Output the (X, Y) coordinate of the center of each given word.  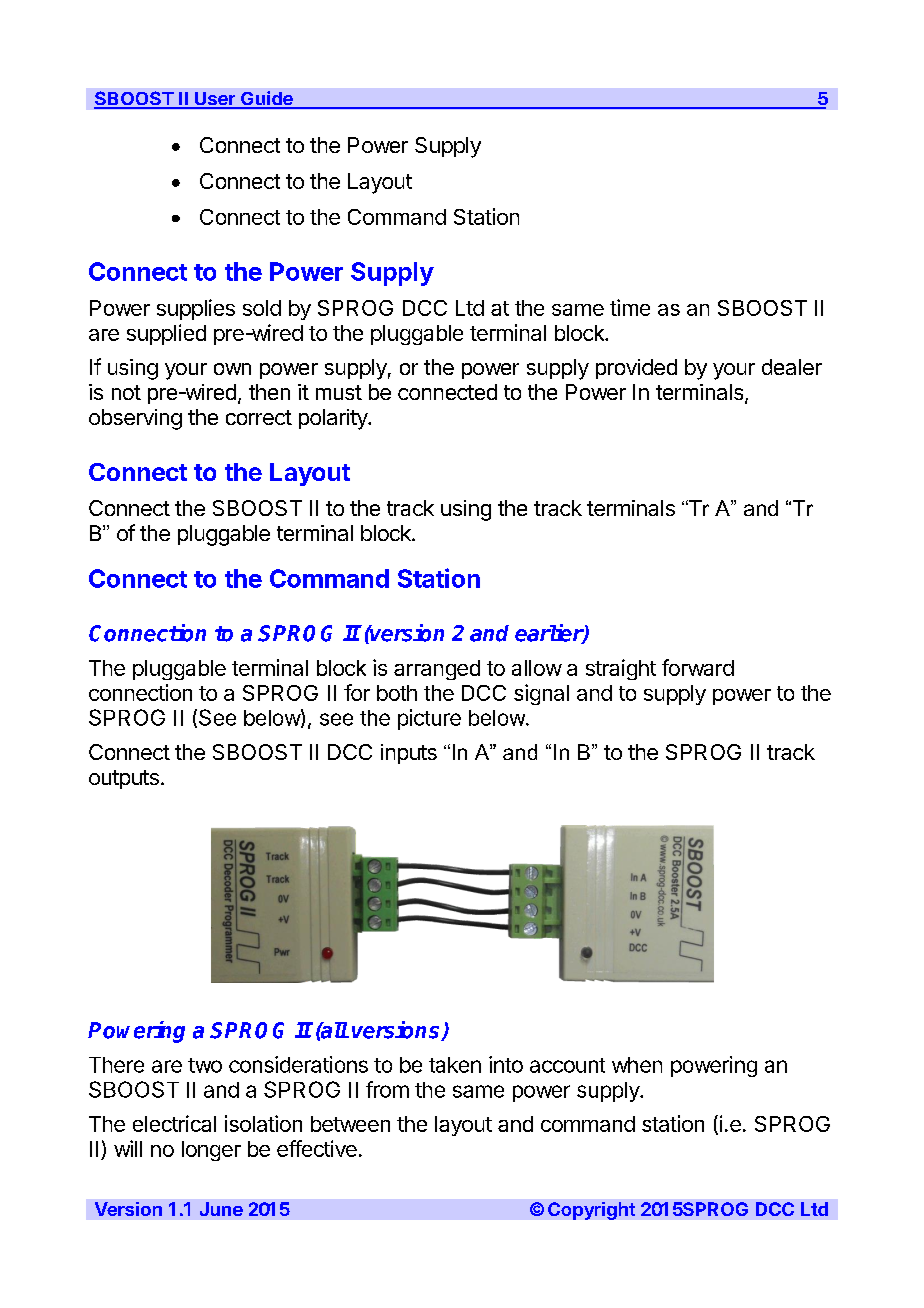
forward (698, 667)
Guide (267, 99)
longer (211, 1151)
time (630, 307)
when (637, 1065)
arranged (437, 670)
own (232, 369)
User (215, 100)
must (339, 392)
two (205, 1065)
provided (636, 369)
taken (455, 1065)
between (350, 1124)
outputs (124, 779)
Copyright (591, 1211)
